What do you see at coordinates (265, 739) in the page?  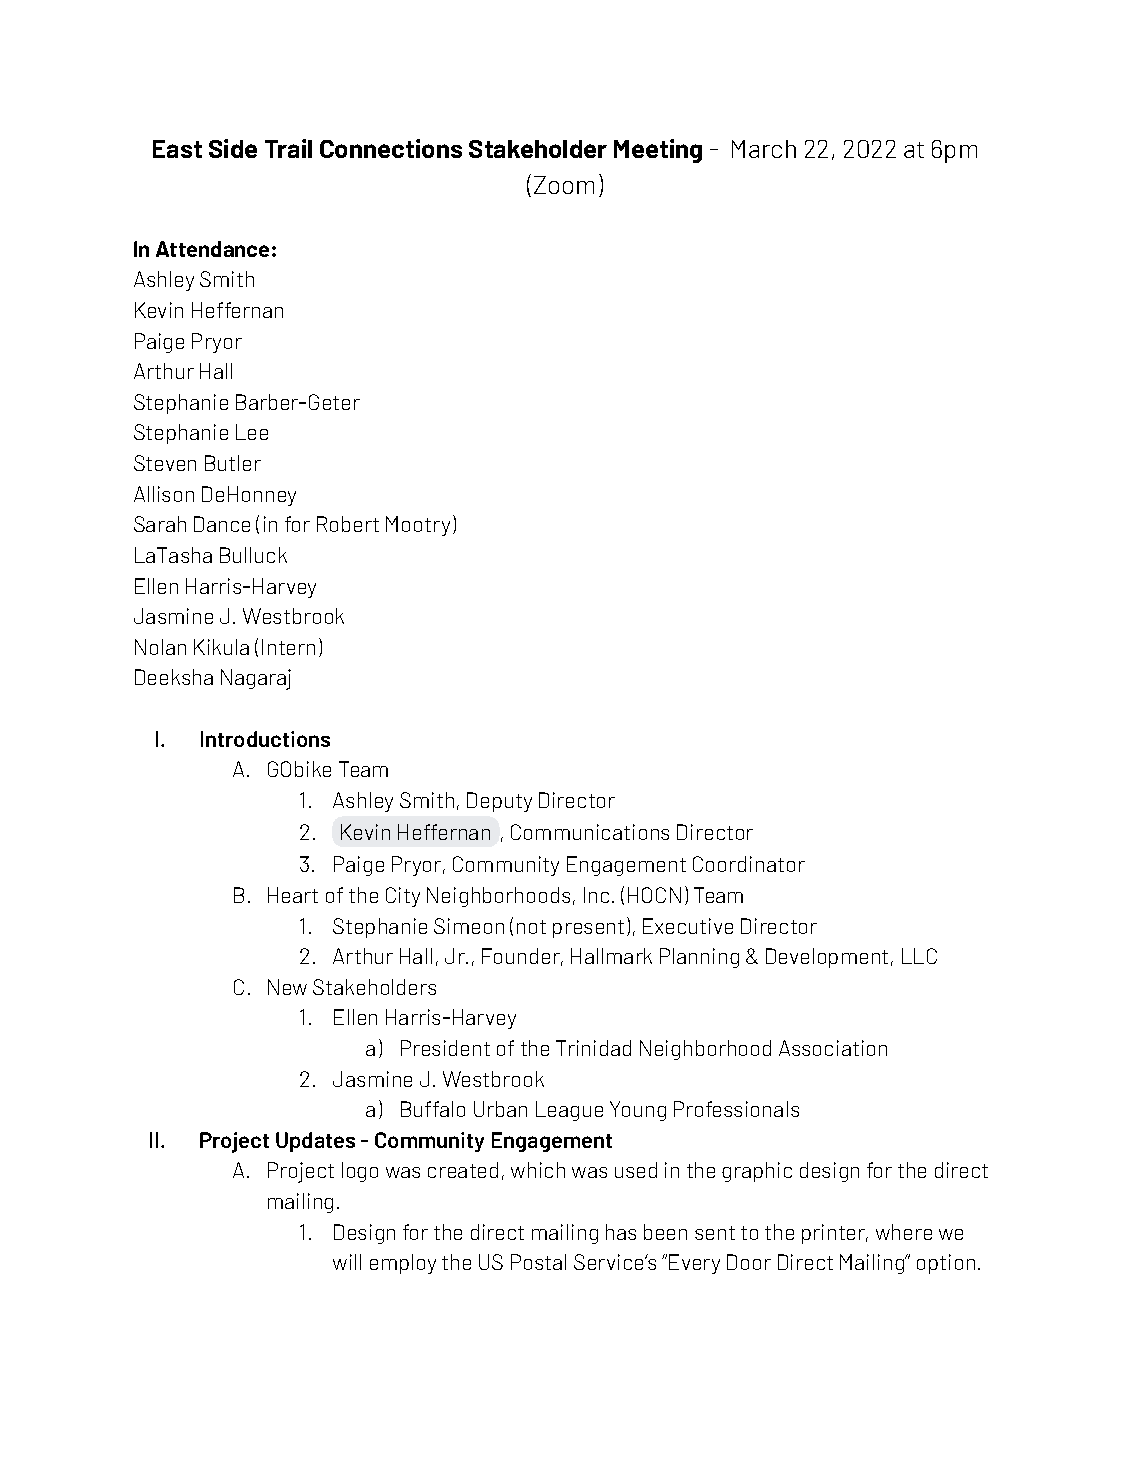 I see `Introductions` at bounding box center [265, 739].
